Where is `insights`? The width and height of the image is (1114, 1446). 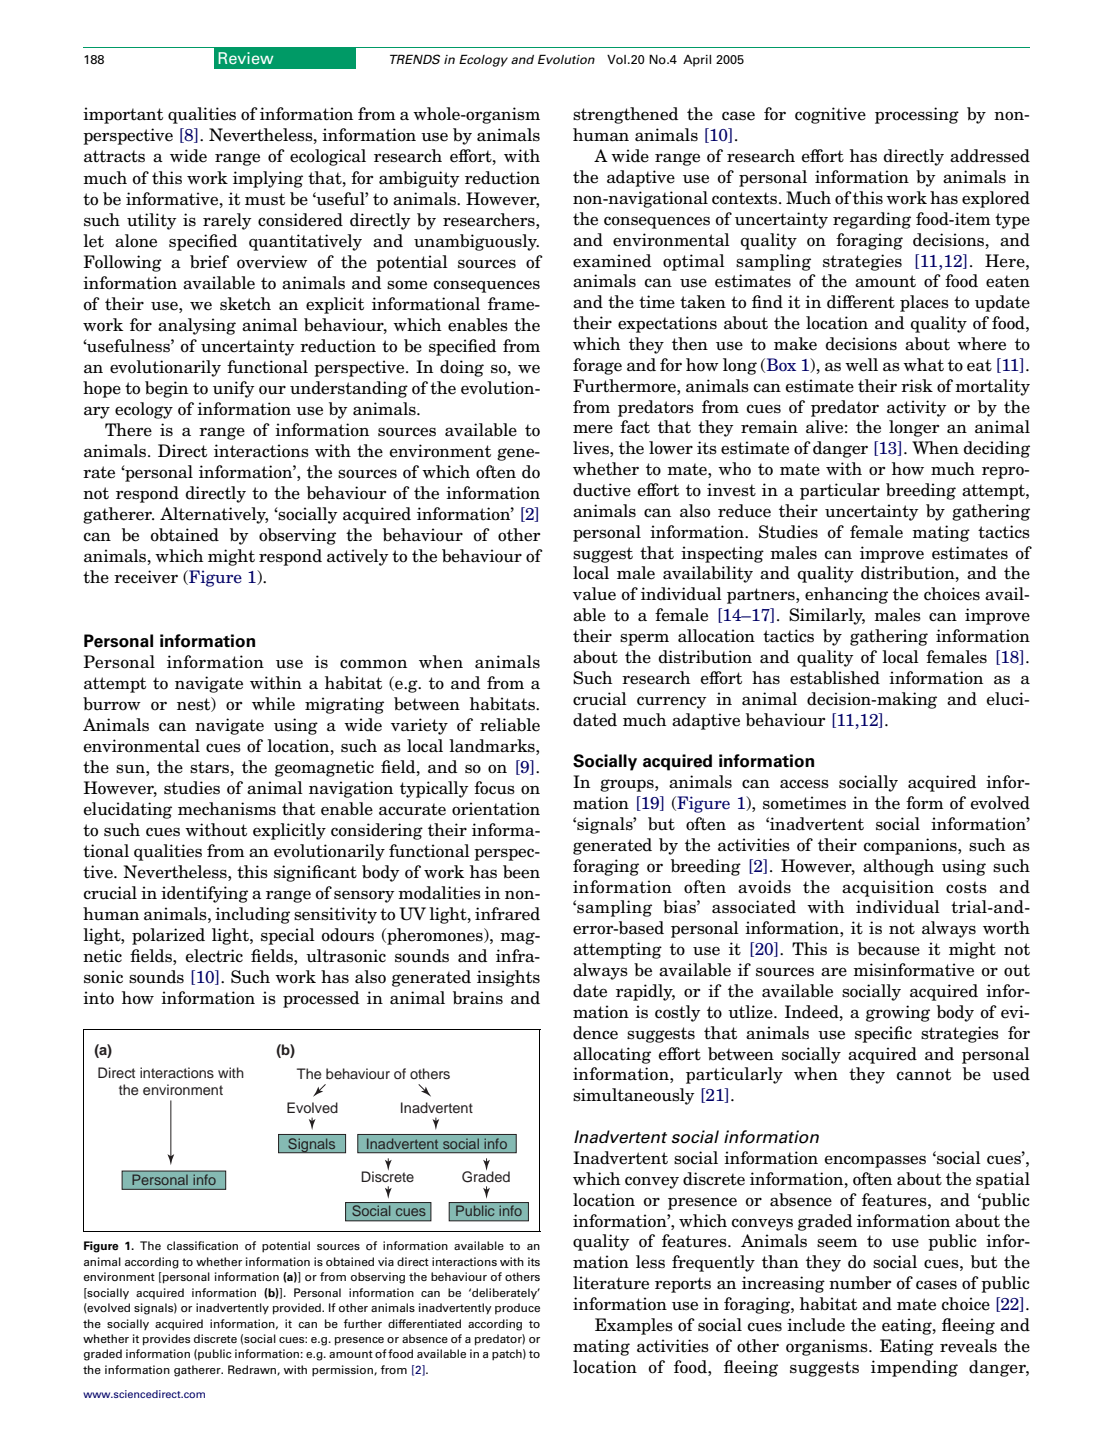
insights is located at coordinates (508, 978).
